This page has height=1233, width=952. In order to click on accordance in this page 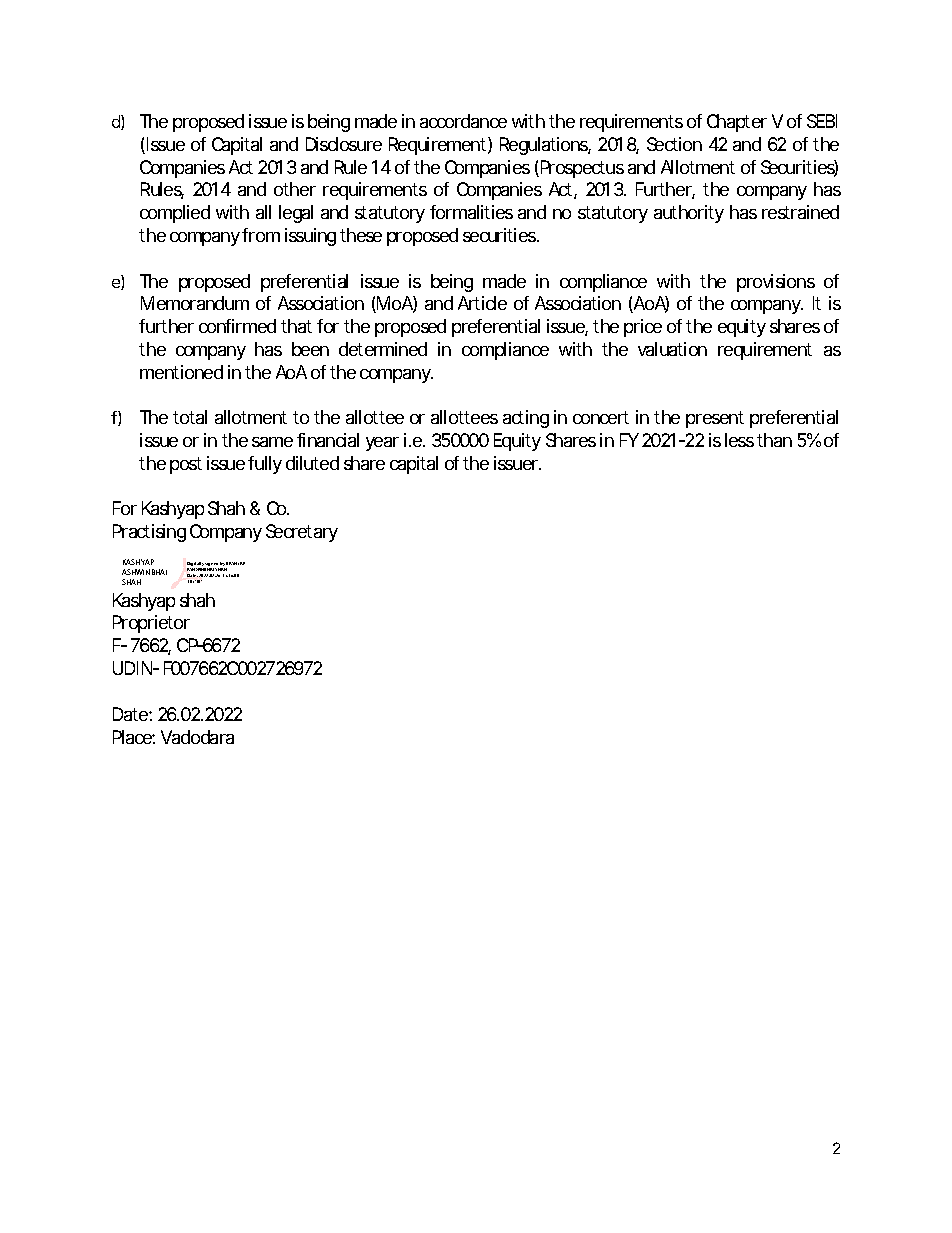, I will do `click(463, 121)`.
